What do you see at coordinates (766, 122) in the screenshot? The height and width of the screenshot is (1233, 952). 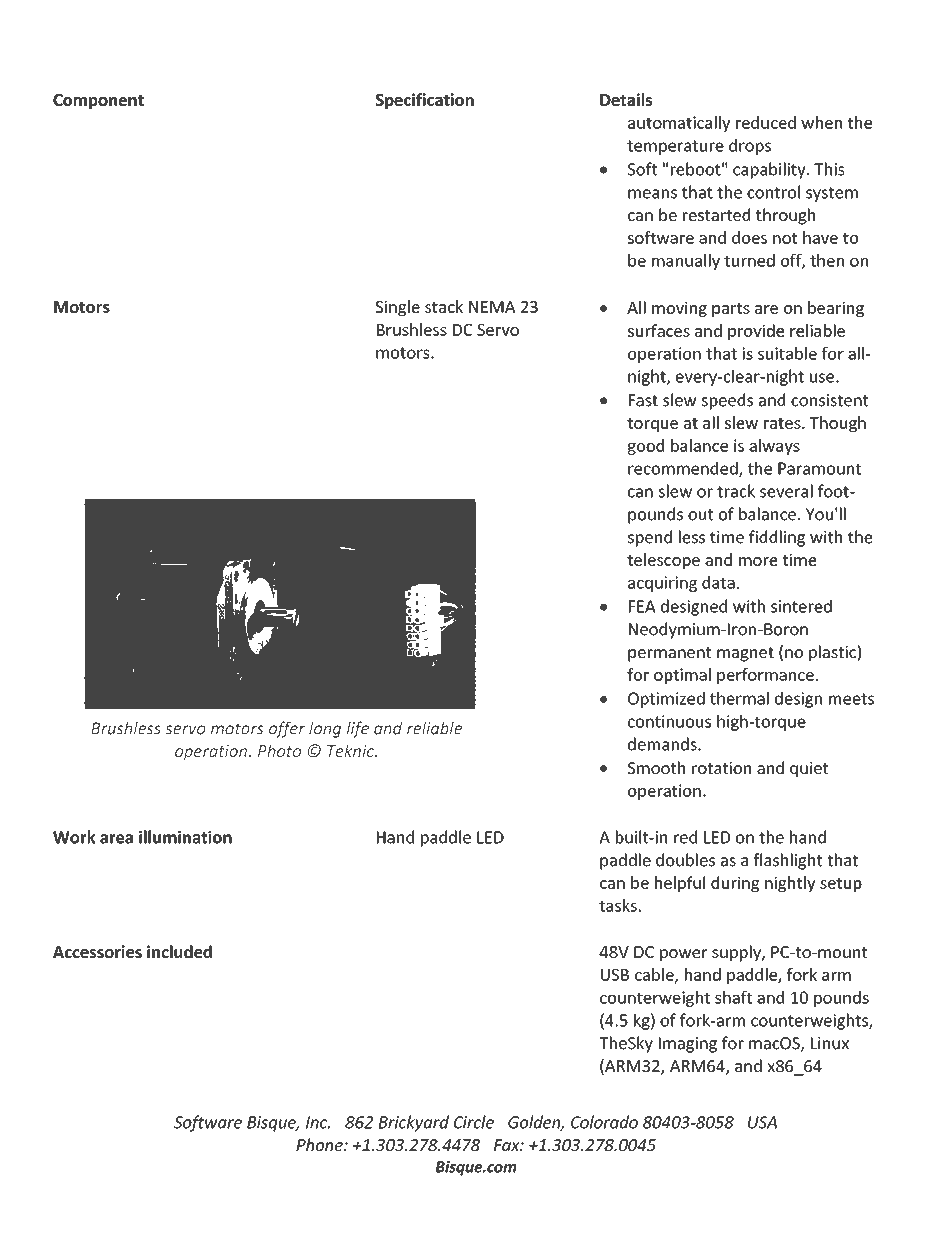 I see `reduced` at bounding box center [766, 122].
